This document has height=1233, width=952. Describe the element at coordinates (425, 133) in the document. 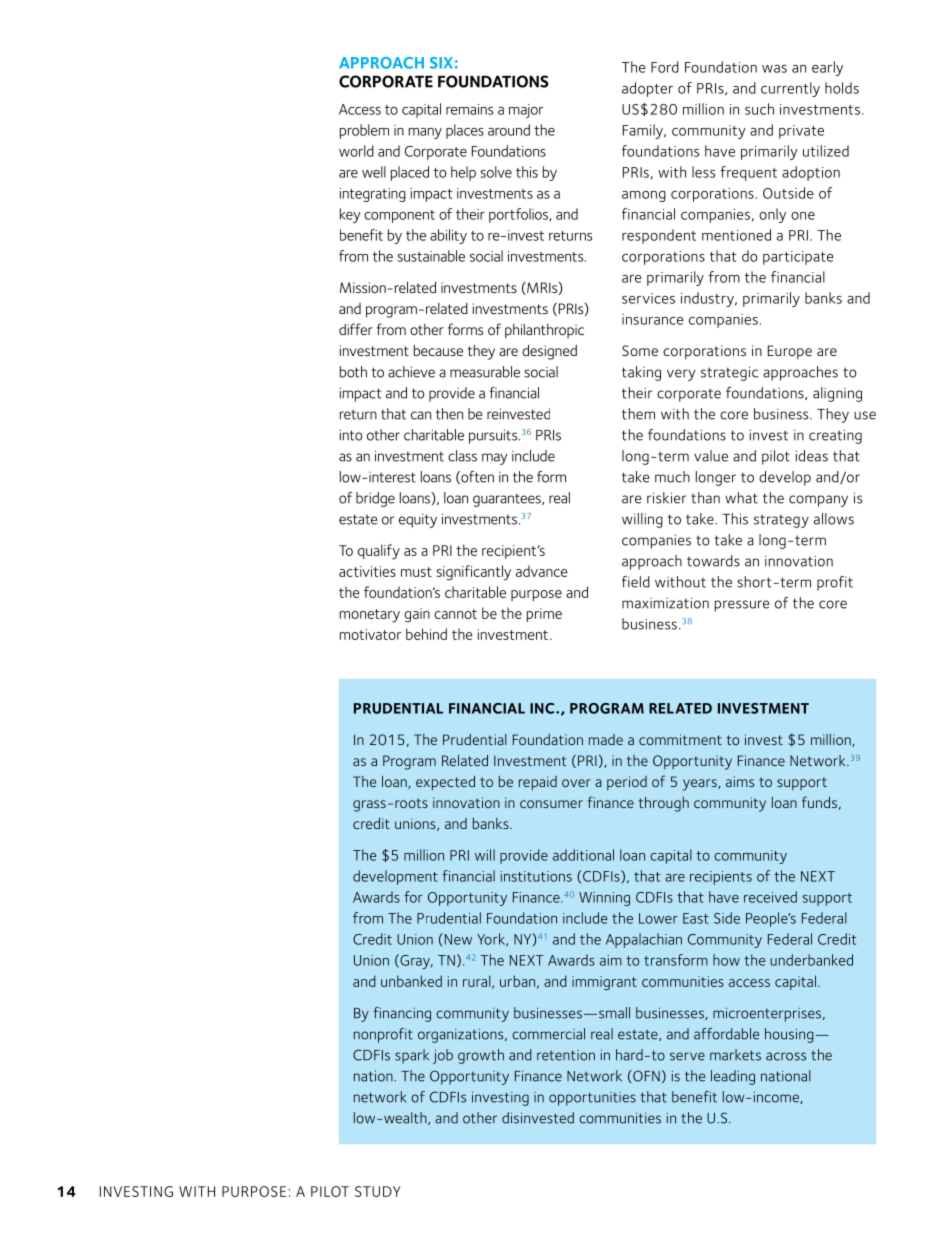

I see `many` at that location.
